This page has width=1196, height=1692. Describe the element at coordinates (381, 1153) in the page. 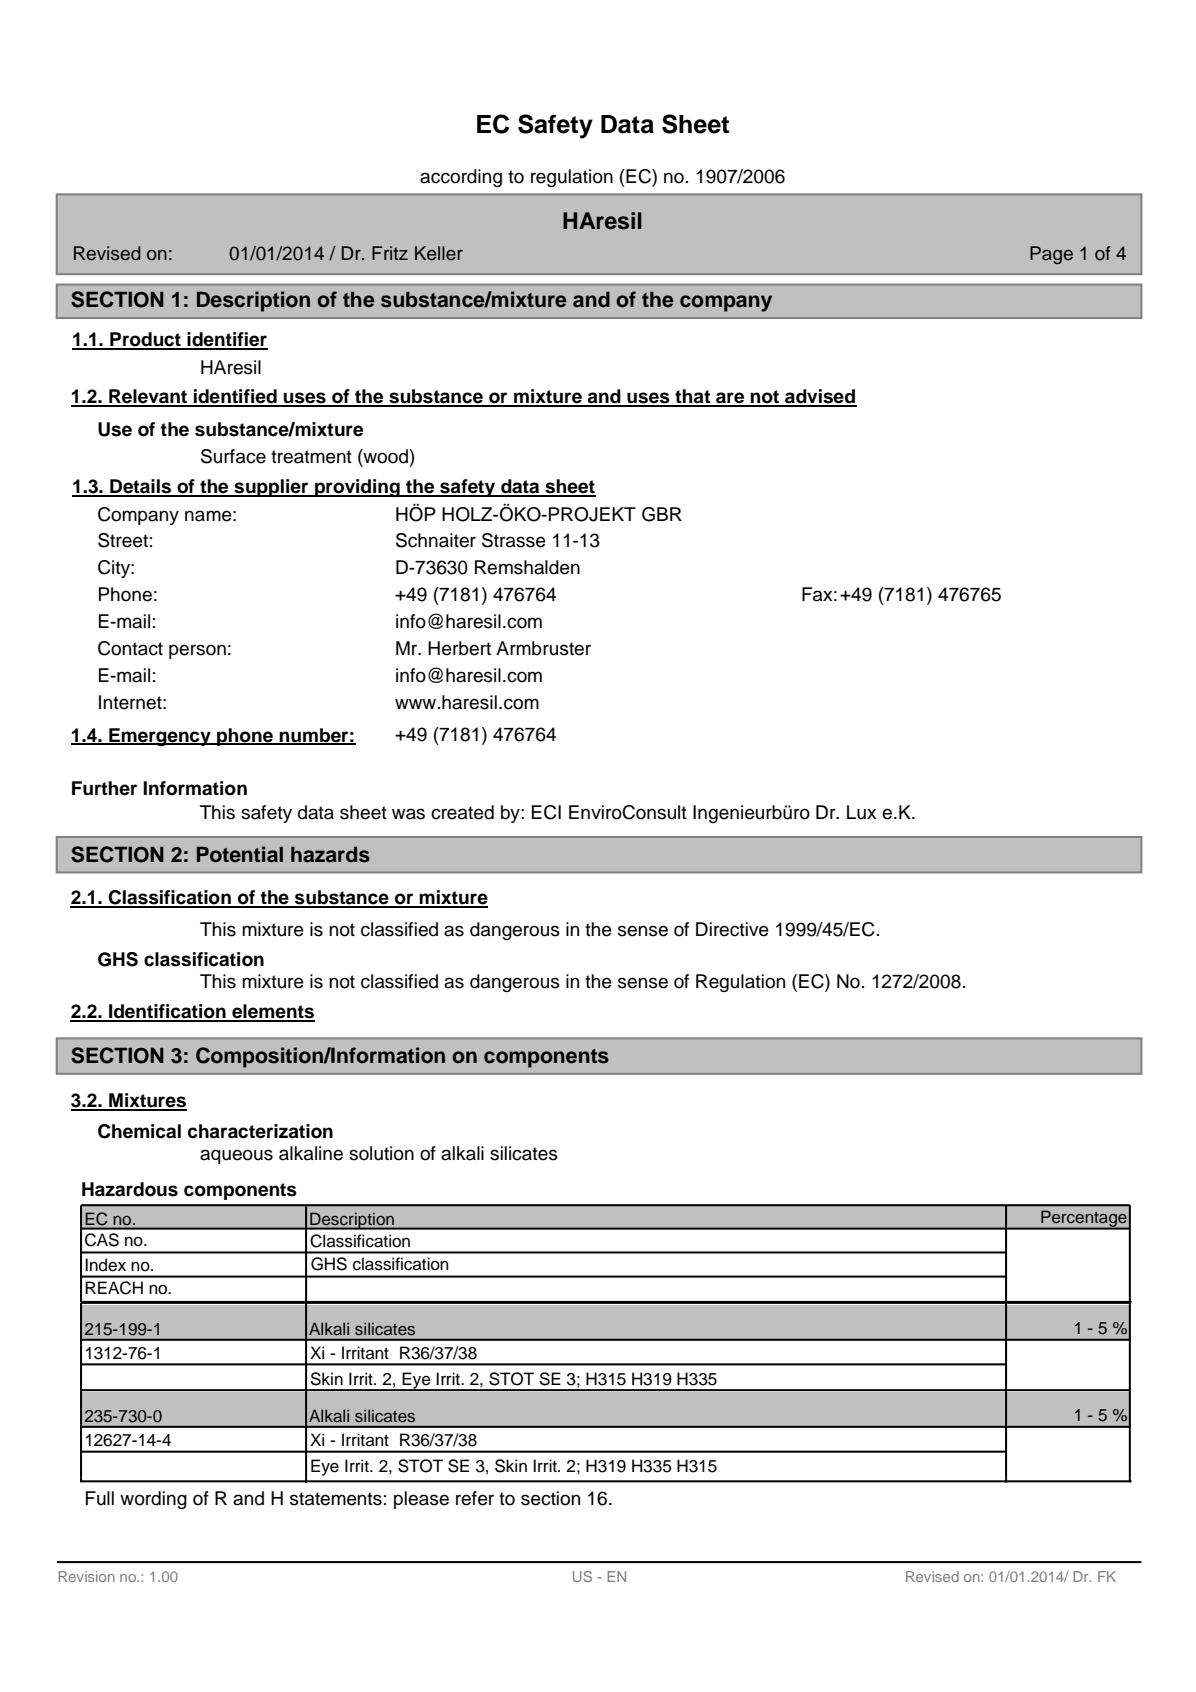

I see `solution` at that location.
